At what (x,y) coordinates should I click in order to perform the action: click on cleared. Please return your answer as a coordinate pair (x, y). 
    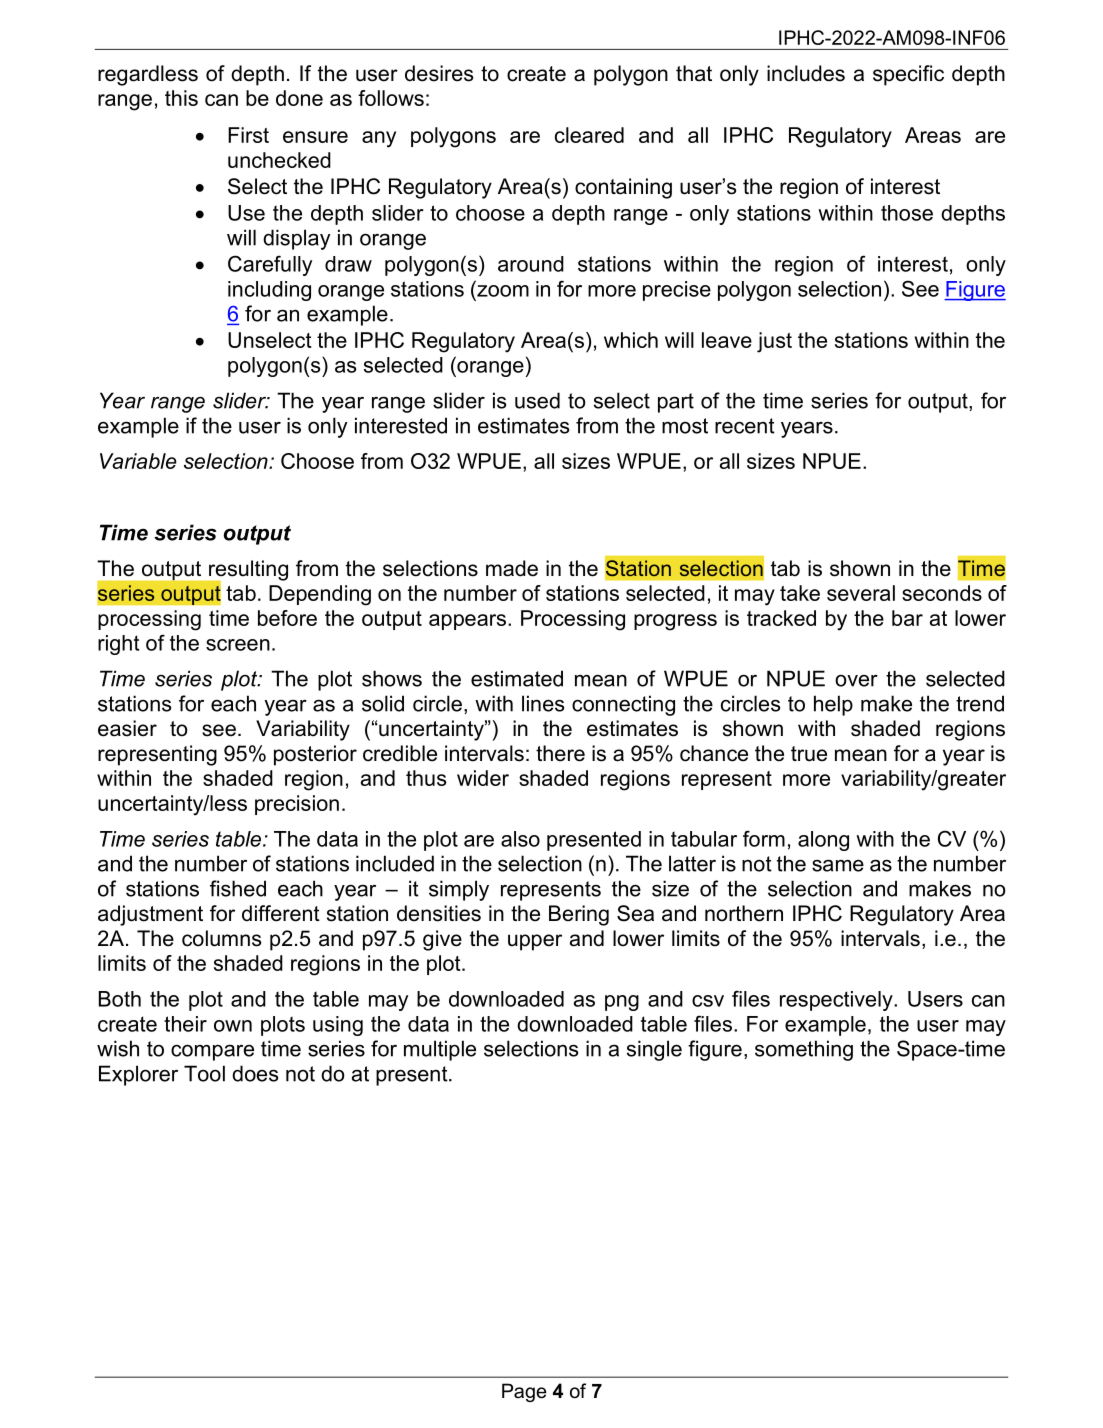
    Looking at the image, I should click on (589, 135).
